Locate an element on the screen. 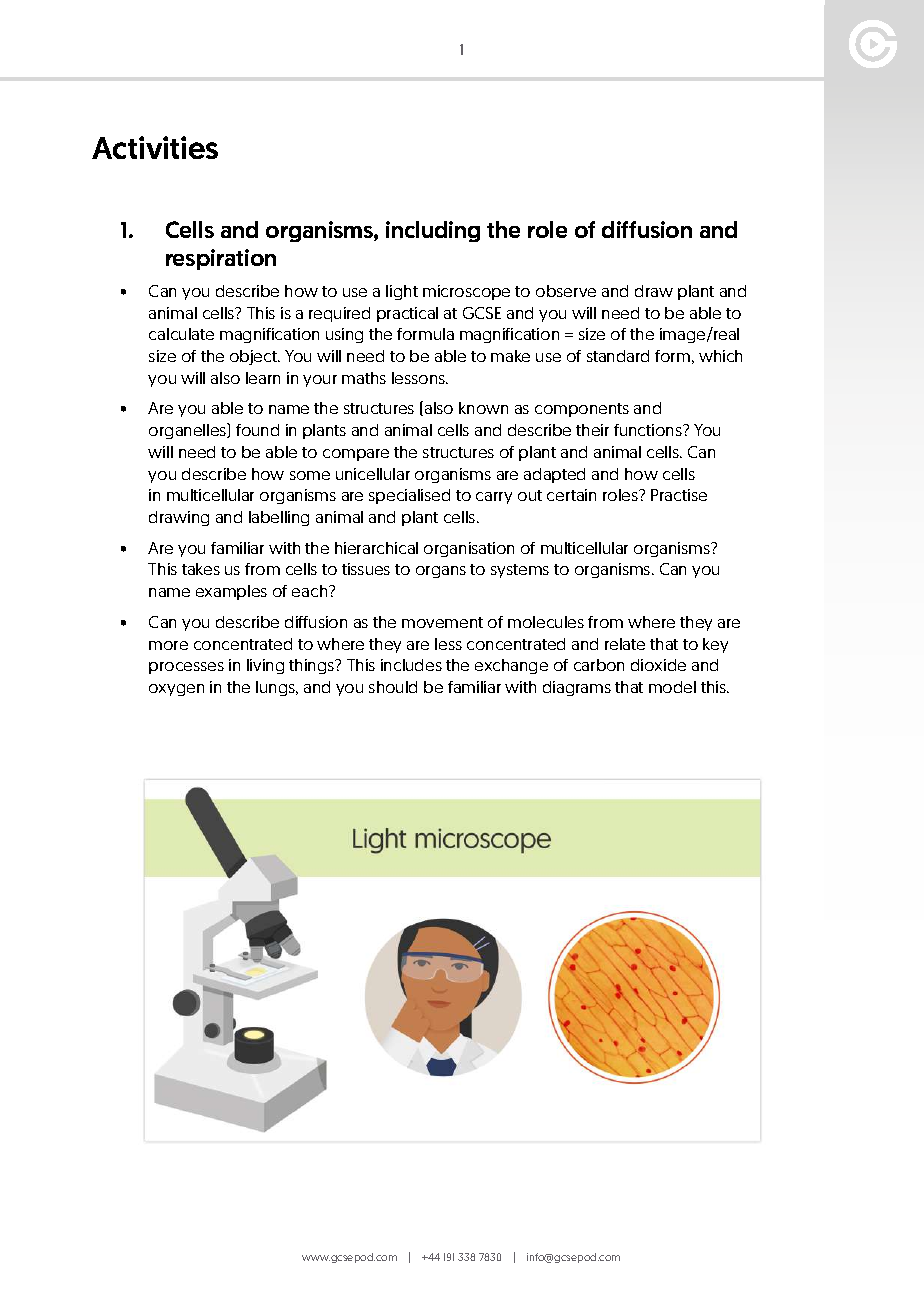 This screenshot has height=1308, width=924. organisation is located at coordinates (469, 549).
